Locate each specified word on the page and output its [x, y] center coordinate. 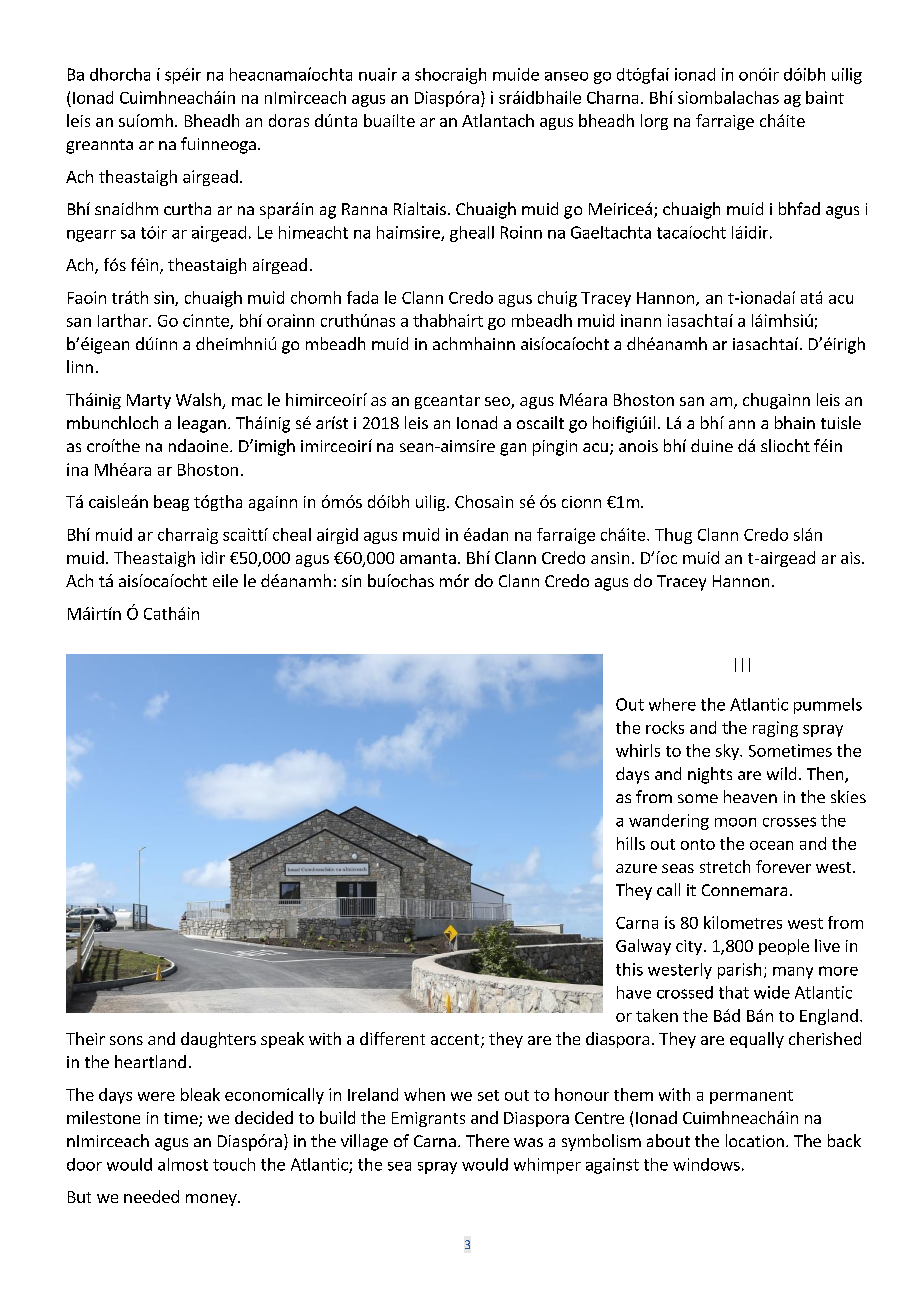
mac [247, 401]
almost [183, 1164]
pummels [828, 706]
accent [456, 1041]
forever [783, 866]
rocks [665, 727]
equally [757, 1040]
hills [631, 843]
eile [225, 580]
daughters [218, 1040]
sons [126, 1040]
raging [775, 729]
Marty [149, 401]
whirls [638, 750]
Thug [673, 536]
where [672, 704]
